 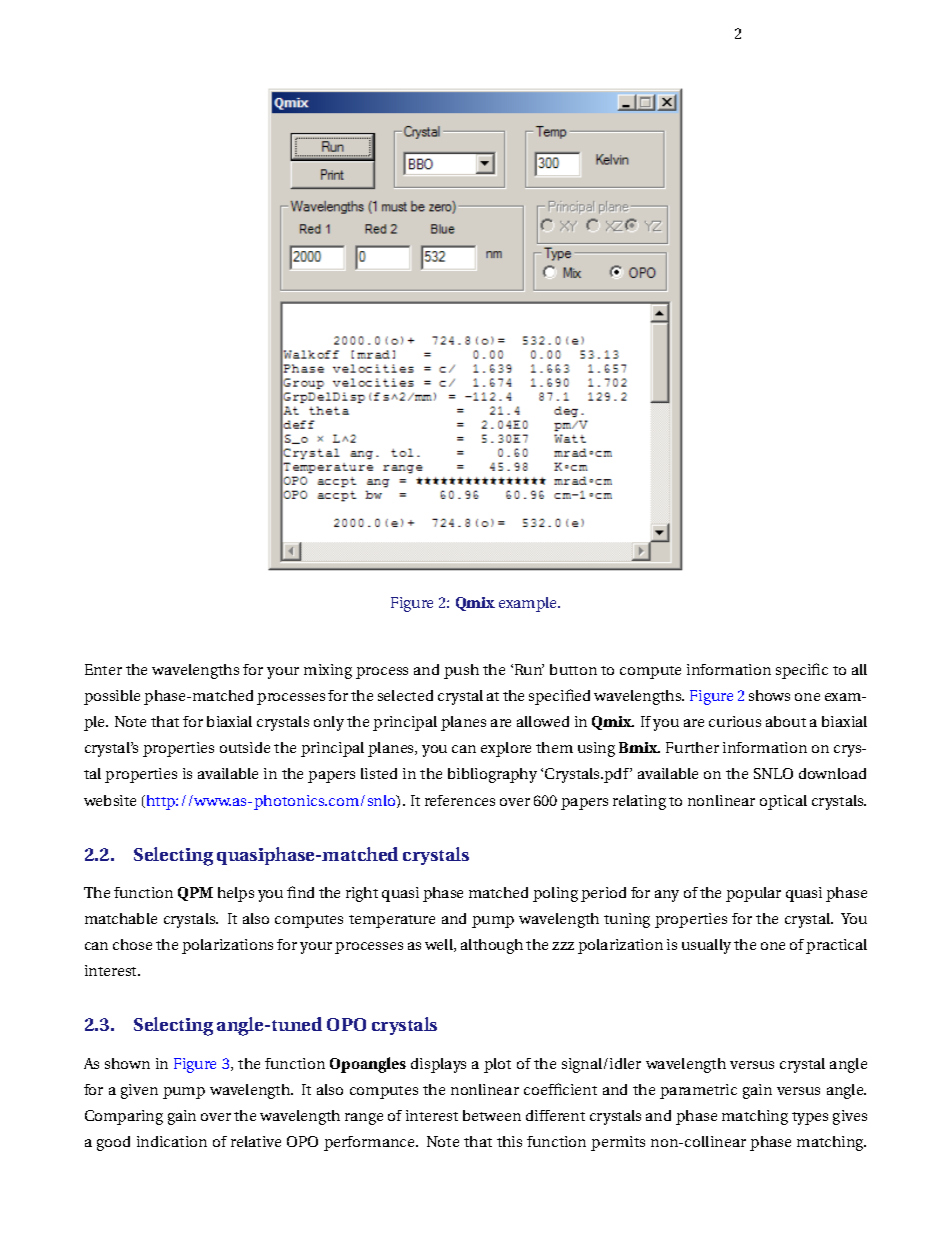 What do you see at coordinates (555, 894) in the image?
I see `poling` at bounding box center [555, 894].
